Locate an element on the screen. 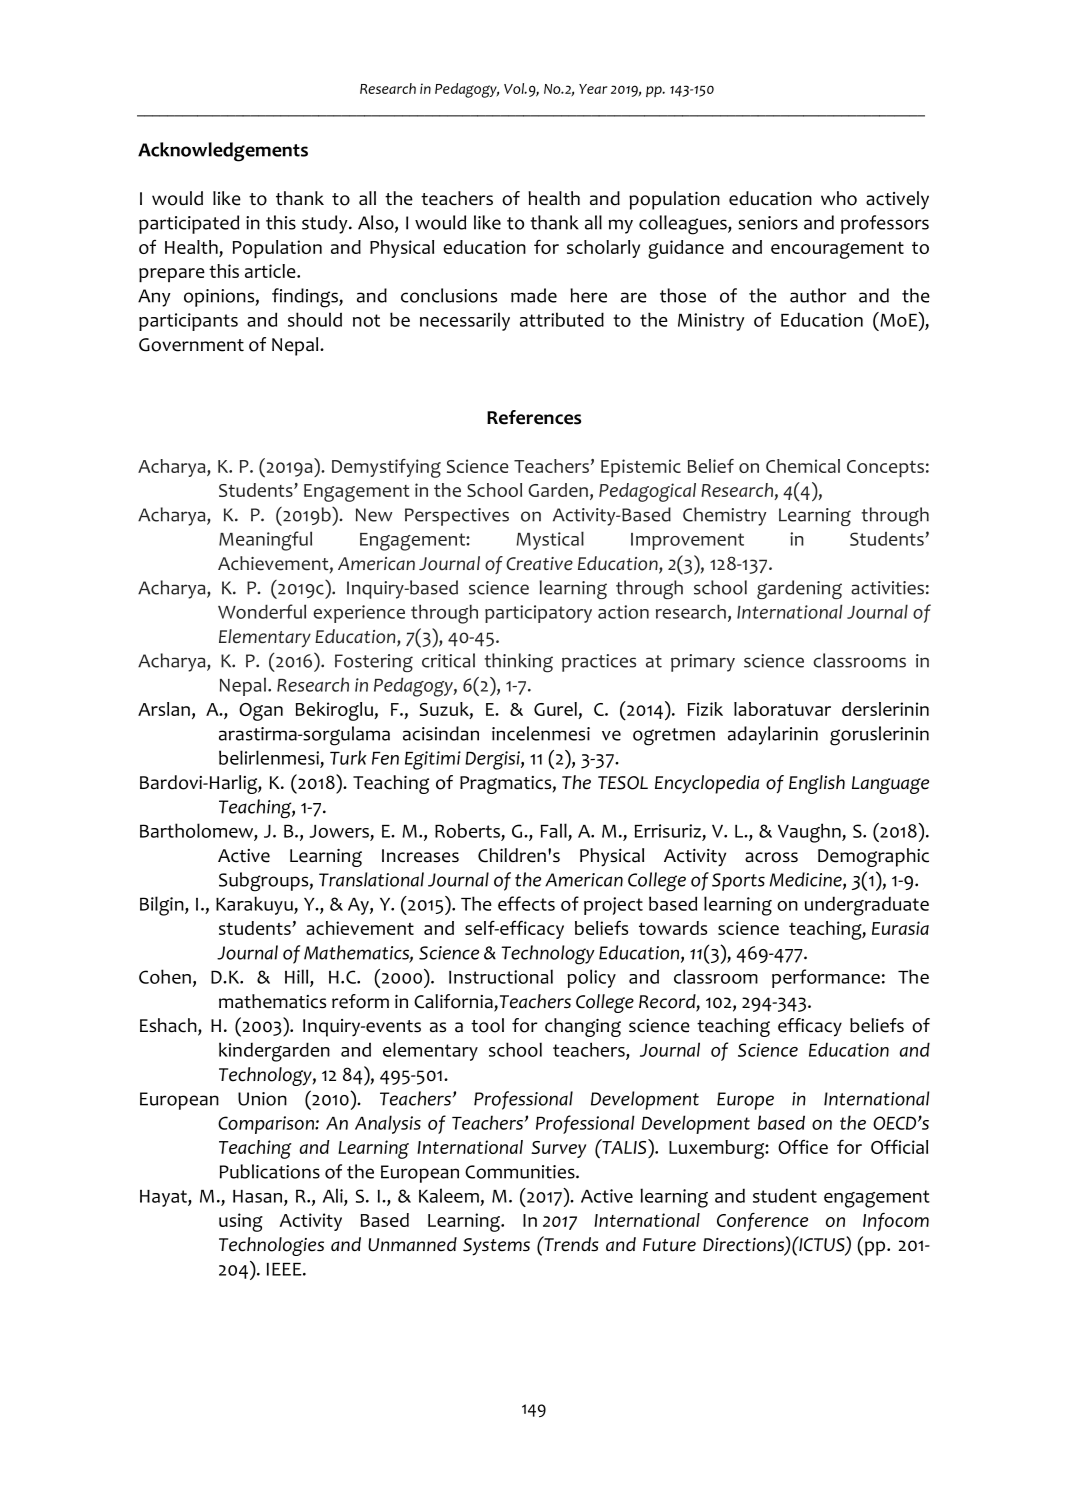  who is located at coordinates (839, 198).
